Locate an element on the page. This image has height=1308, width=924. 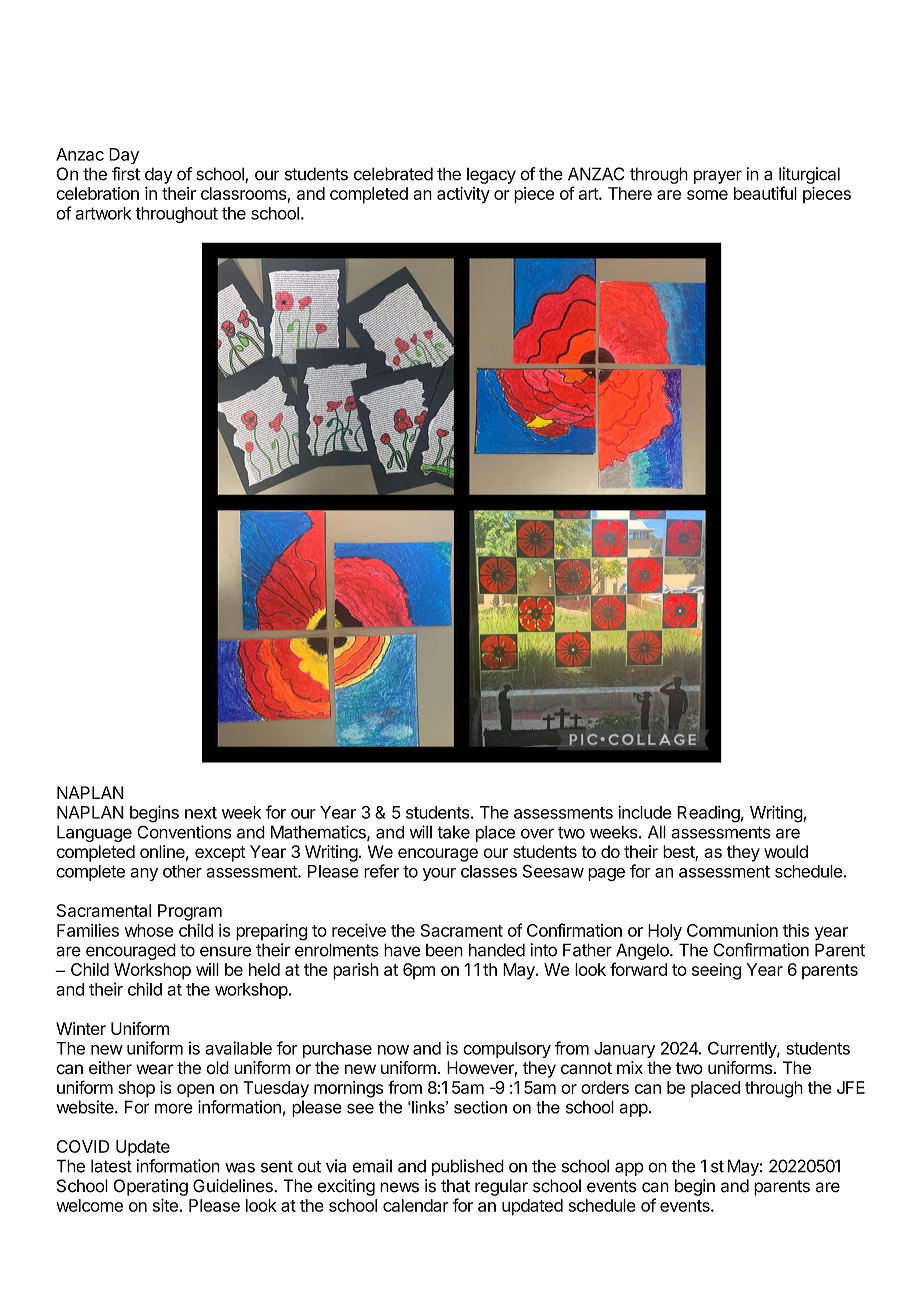
activity is located at coordinates (463, 195).
